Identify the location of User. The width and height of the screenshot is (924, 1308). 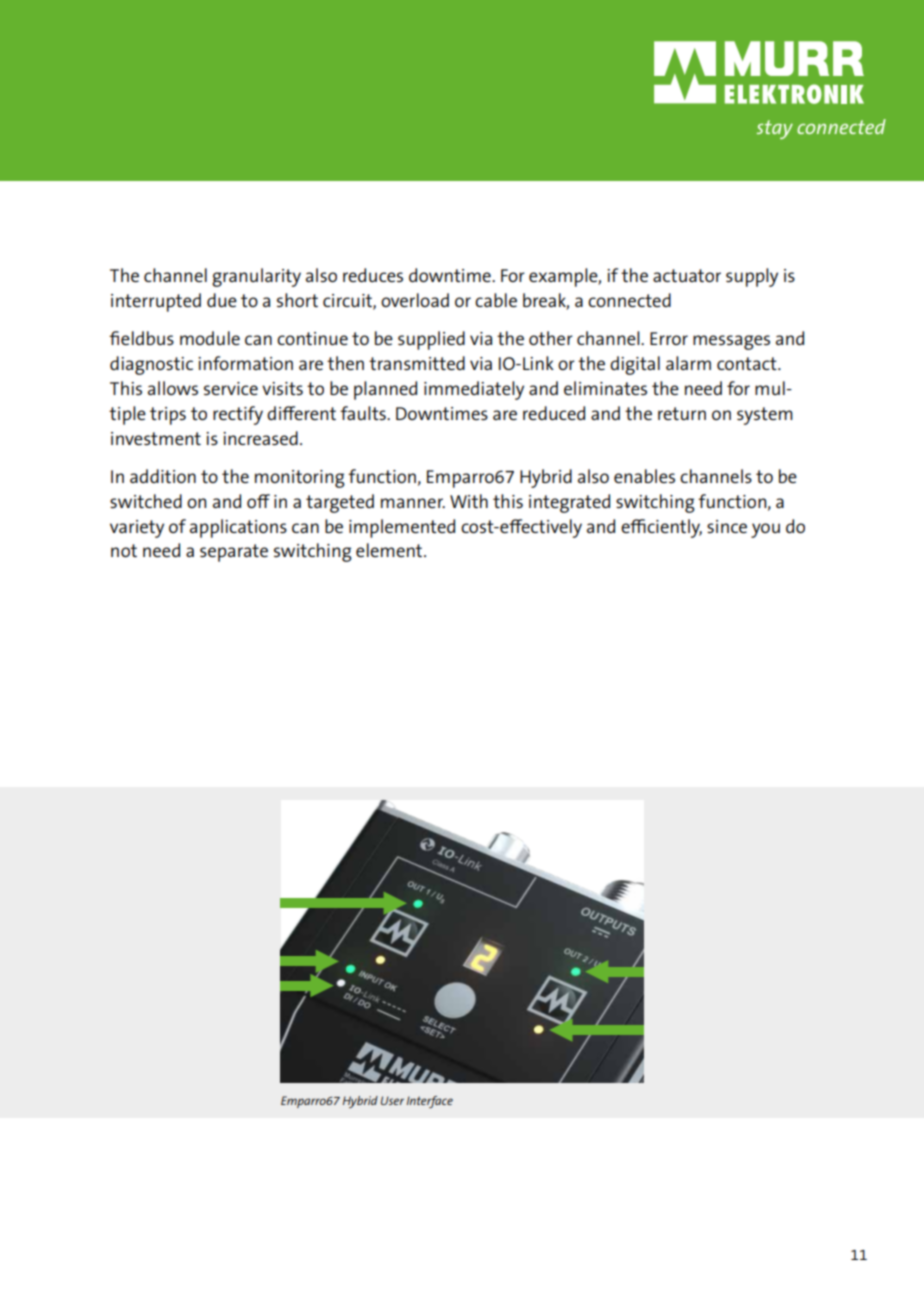
(392, 1100).
